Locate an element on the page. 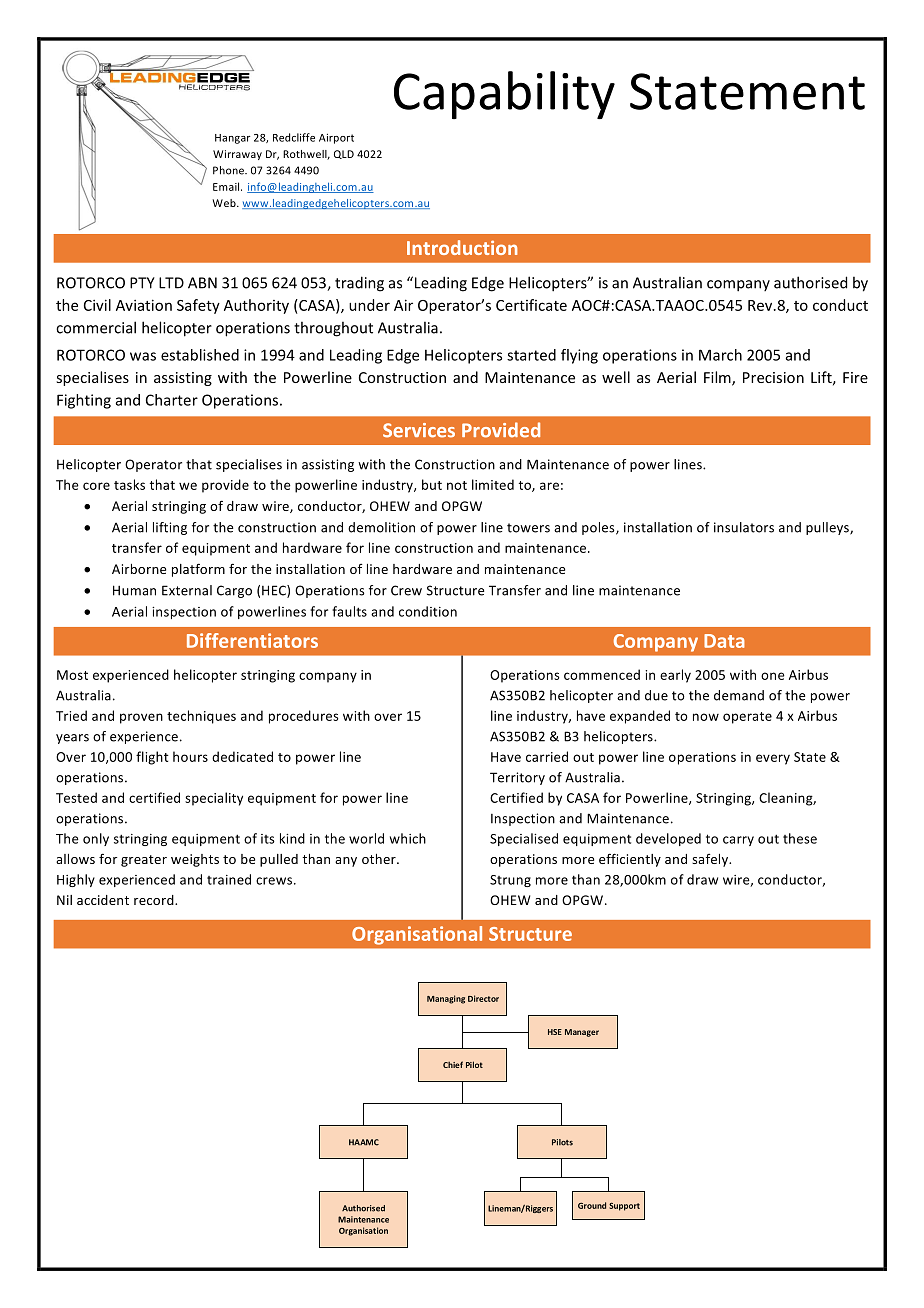 This page has width=924, height=1308. Data is located at coordinates (724, 641).
